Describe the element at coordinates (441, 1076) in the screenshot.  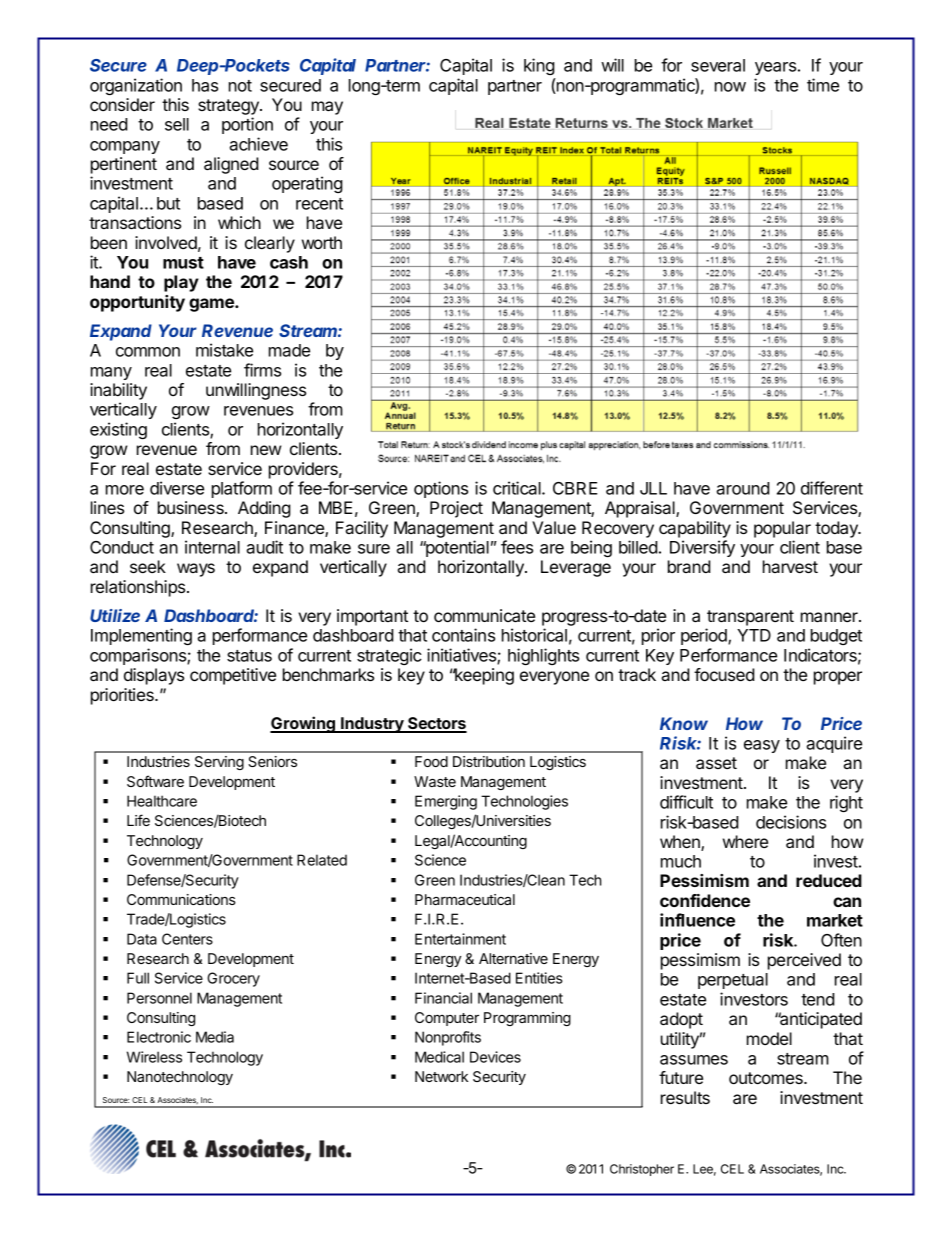
I see `Network` at that location.
